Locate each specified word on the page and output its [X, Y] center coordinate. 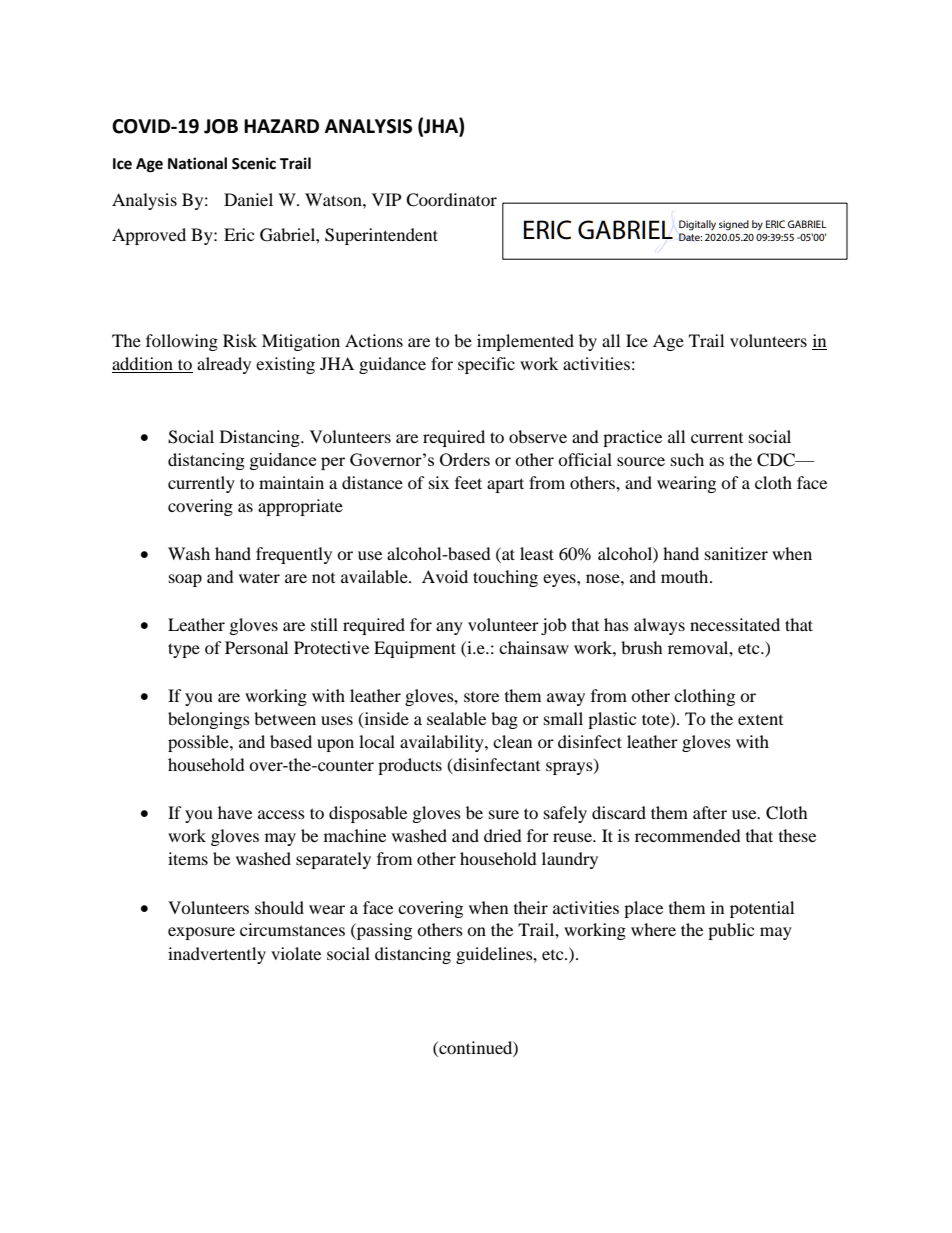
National [197, 163]
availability [443, 743]
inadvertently [217, 955]
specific [486, 365]
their [531, 907]
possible [199, 743]
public [731, 931]
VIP [386, 199]
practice [632, 438]
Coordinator [451, 200]
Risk [240, 340]
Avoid [445, 576]
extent [760, 720]
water [259, 577]
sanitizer [736, 553]
